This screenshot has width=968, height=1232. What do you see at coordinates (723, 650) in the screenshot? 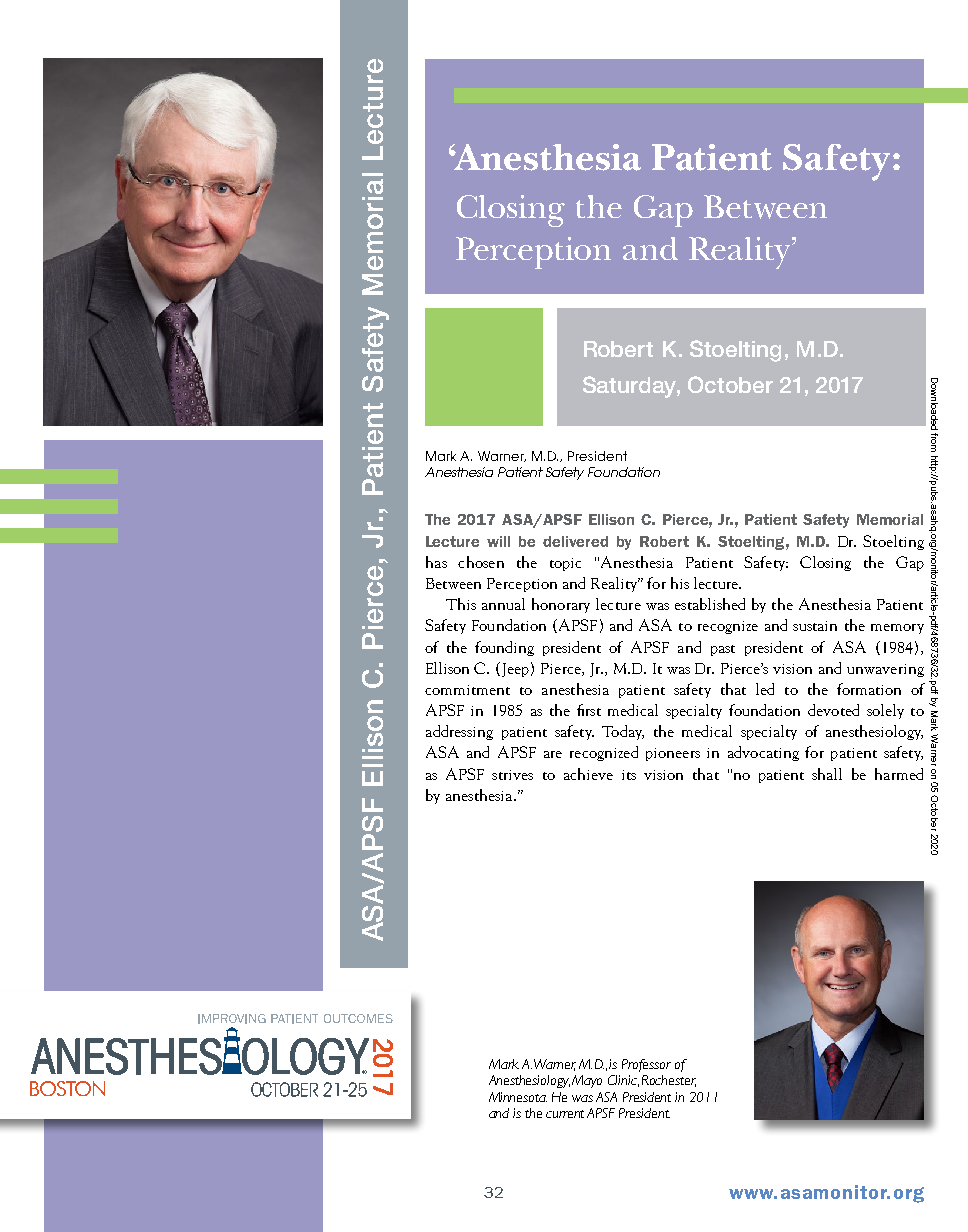
I see `past` at bounding box center [723, 650].
